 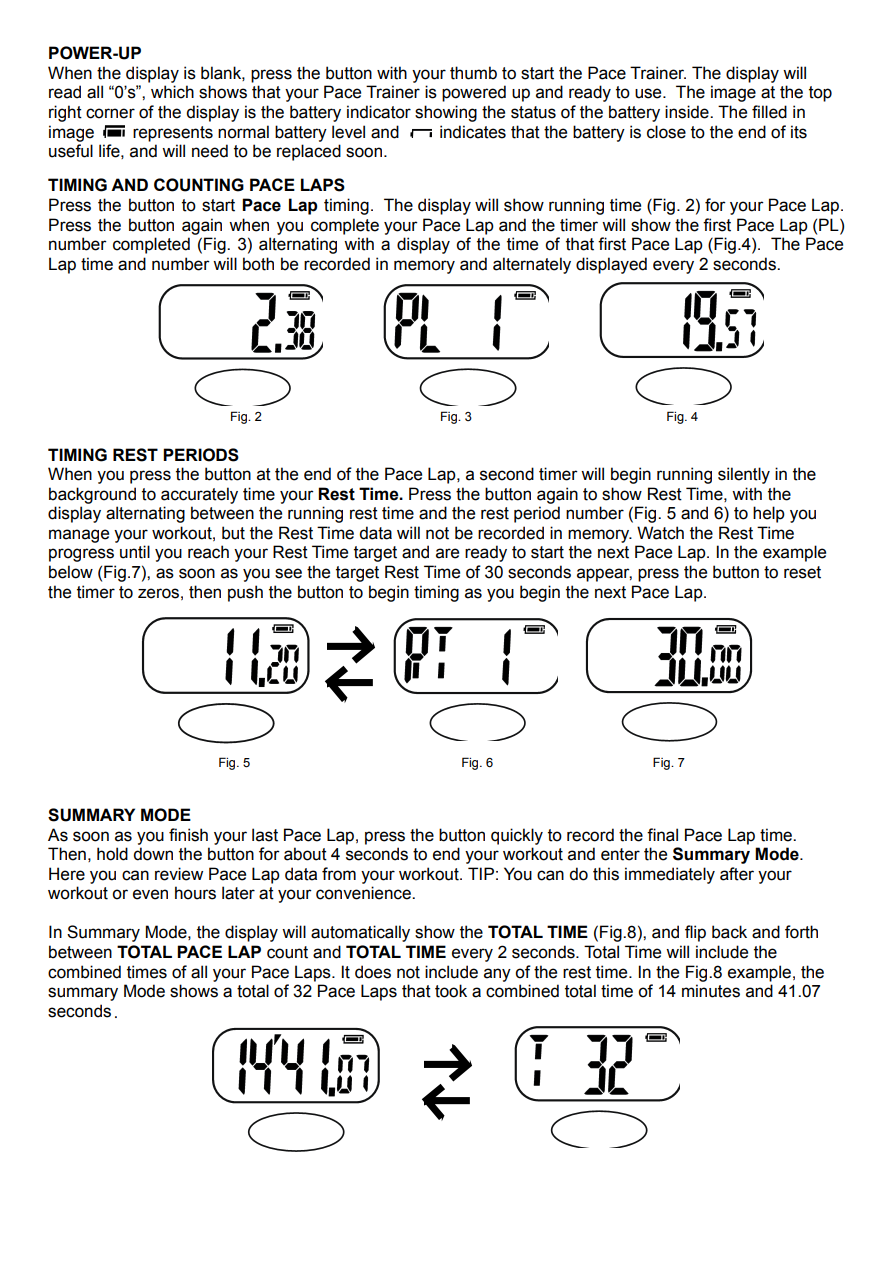 I want to click on silently, so click(x=744, y=475).
